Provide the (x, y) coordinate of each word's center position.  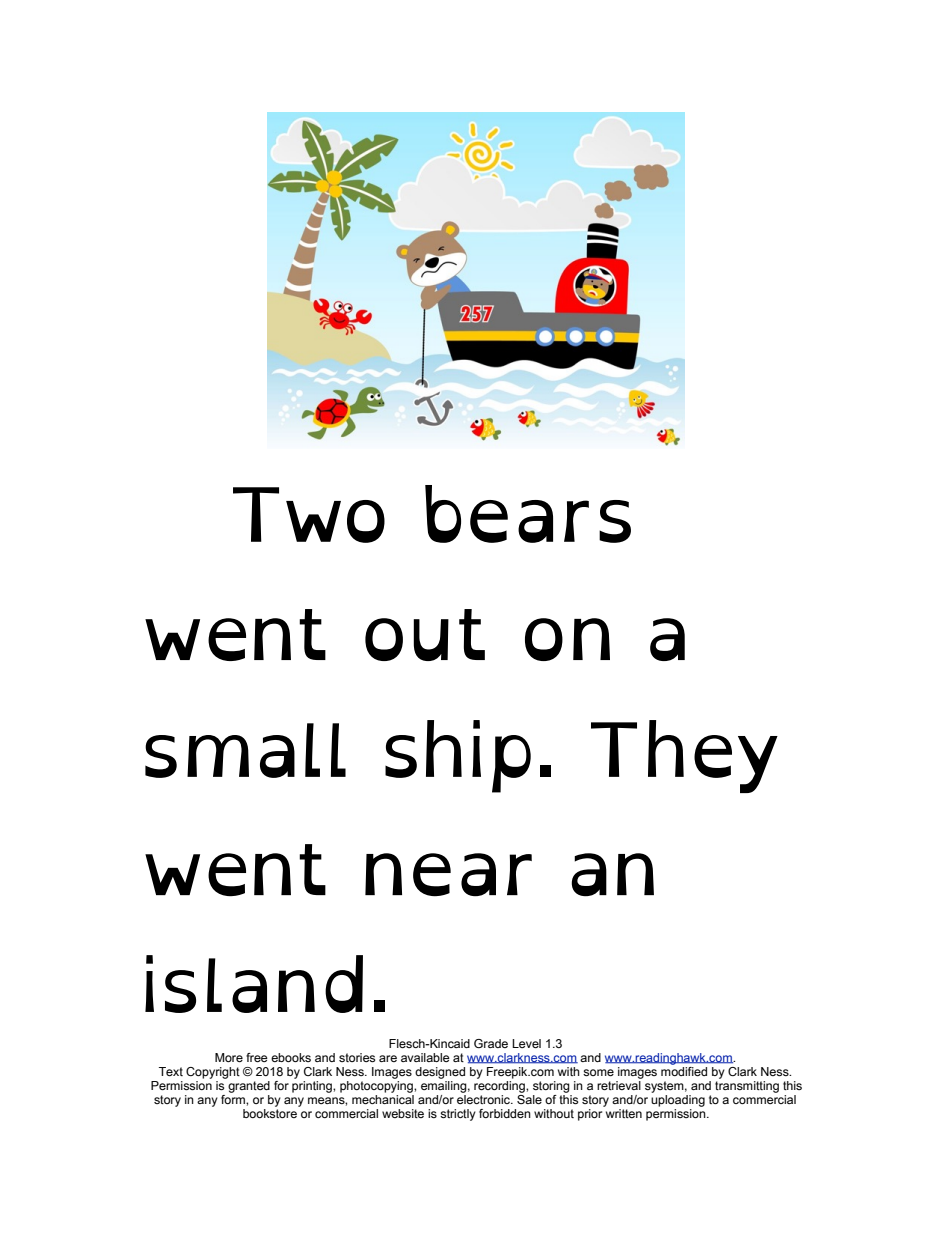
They (684, 756)
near (448, 875)
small (245, 750)
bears (528, 514)
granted (248, 1085)
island (254, 984)
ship (458, 756)
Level (526, 1043)
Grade (491, 1043)
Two (309, 515)
